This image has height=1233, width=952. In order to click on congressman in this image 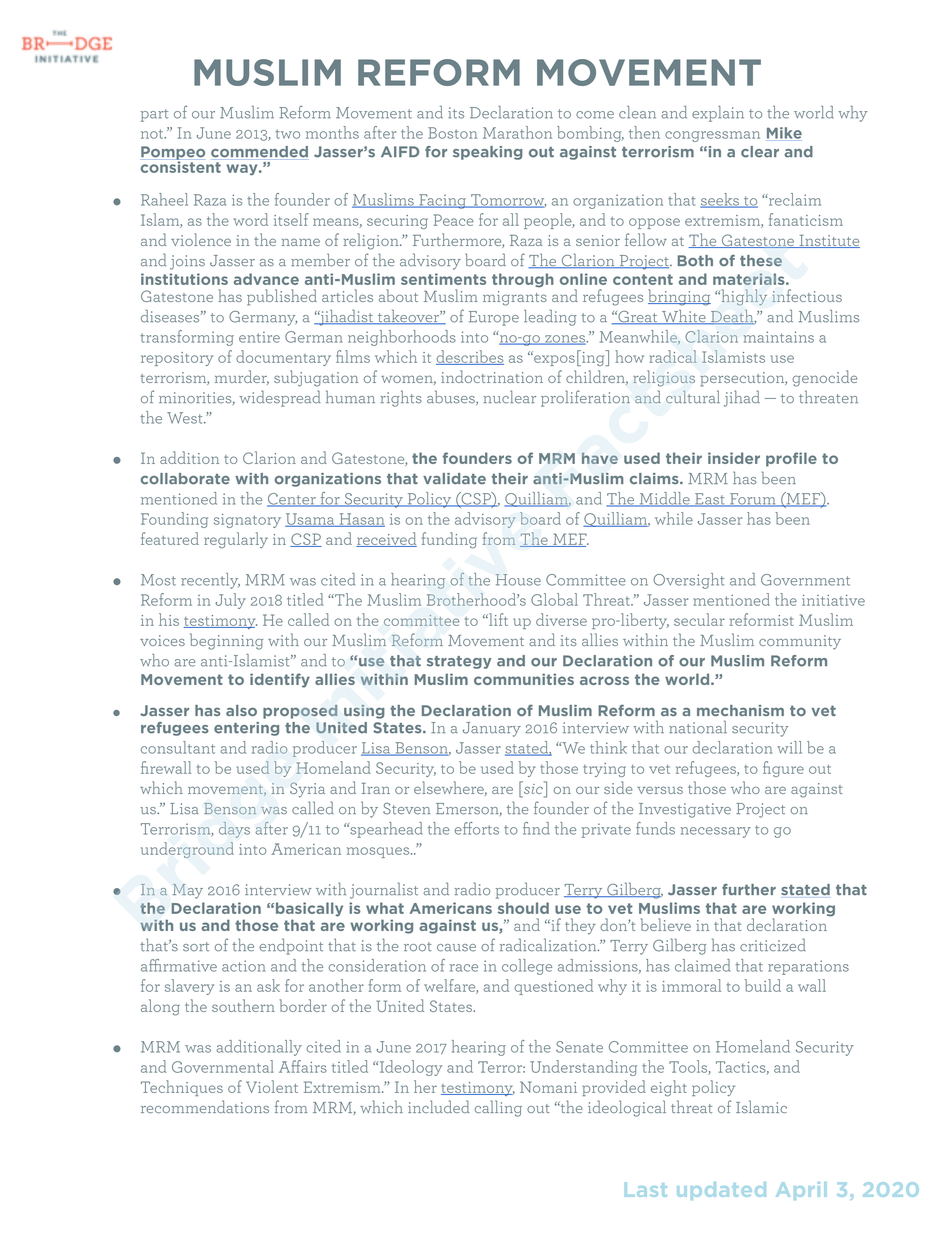, I will do `click(712, 136)`.
